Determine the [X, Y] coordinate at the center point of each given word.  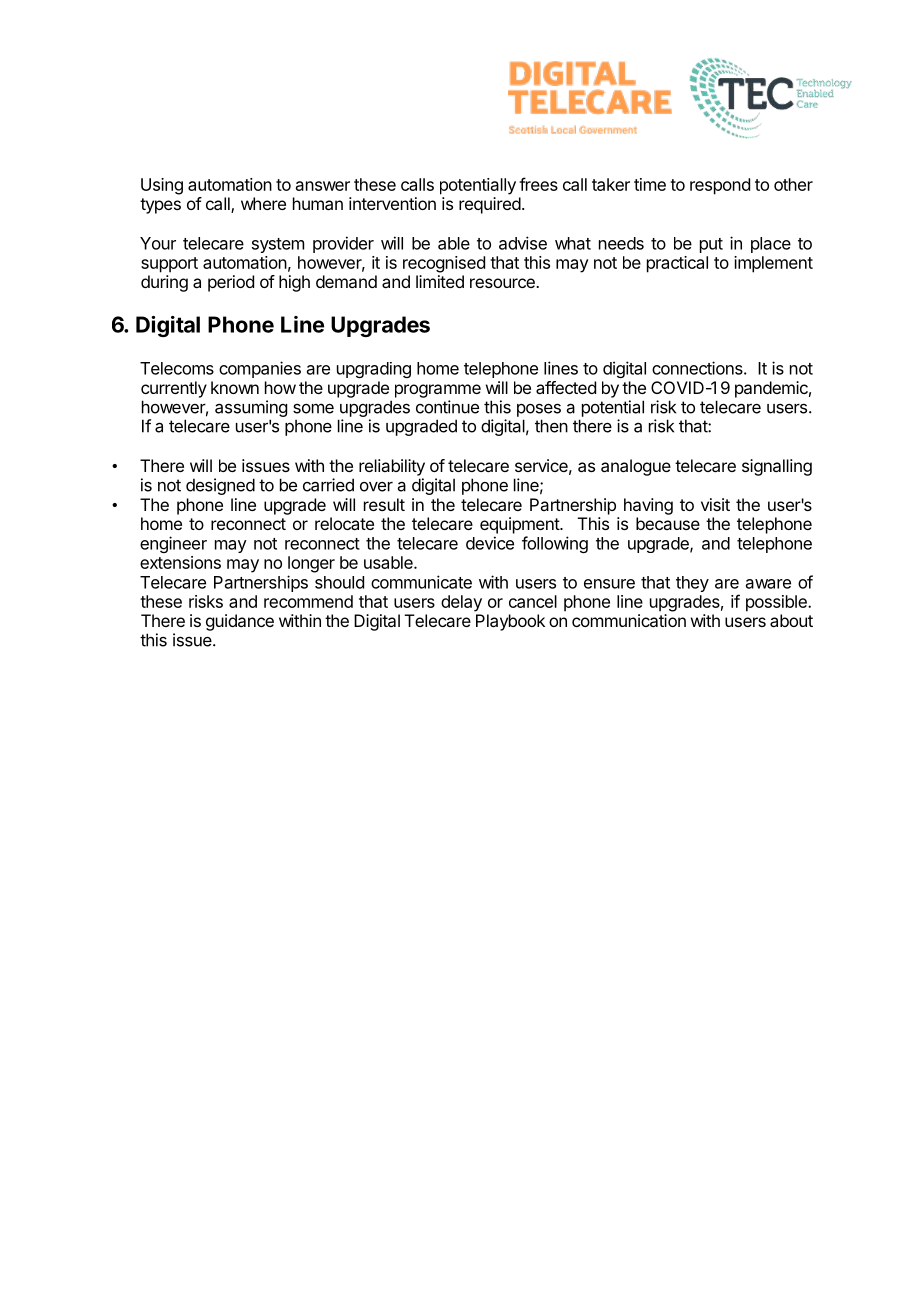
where [263, 203]
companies [260, 369]
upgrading [374, 370]
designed [220, 486]
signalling [777, 467]
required [490, 205]
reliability [392, 467]
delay [461, 603]
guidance [240, 622]
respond [720, 186]
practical [677, 264]
